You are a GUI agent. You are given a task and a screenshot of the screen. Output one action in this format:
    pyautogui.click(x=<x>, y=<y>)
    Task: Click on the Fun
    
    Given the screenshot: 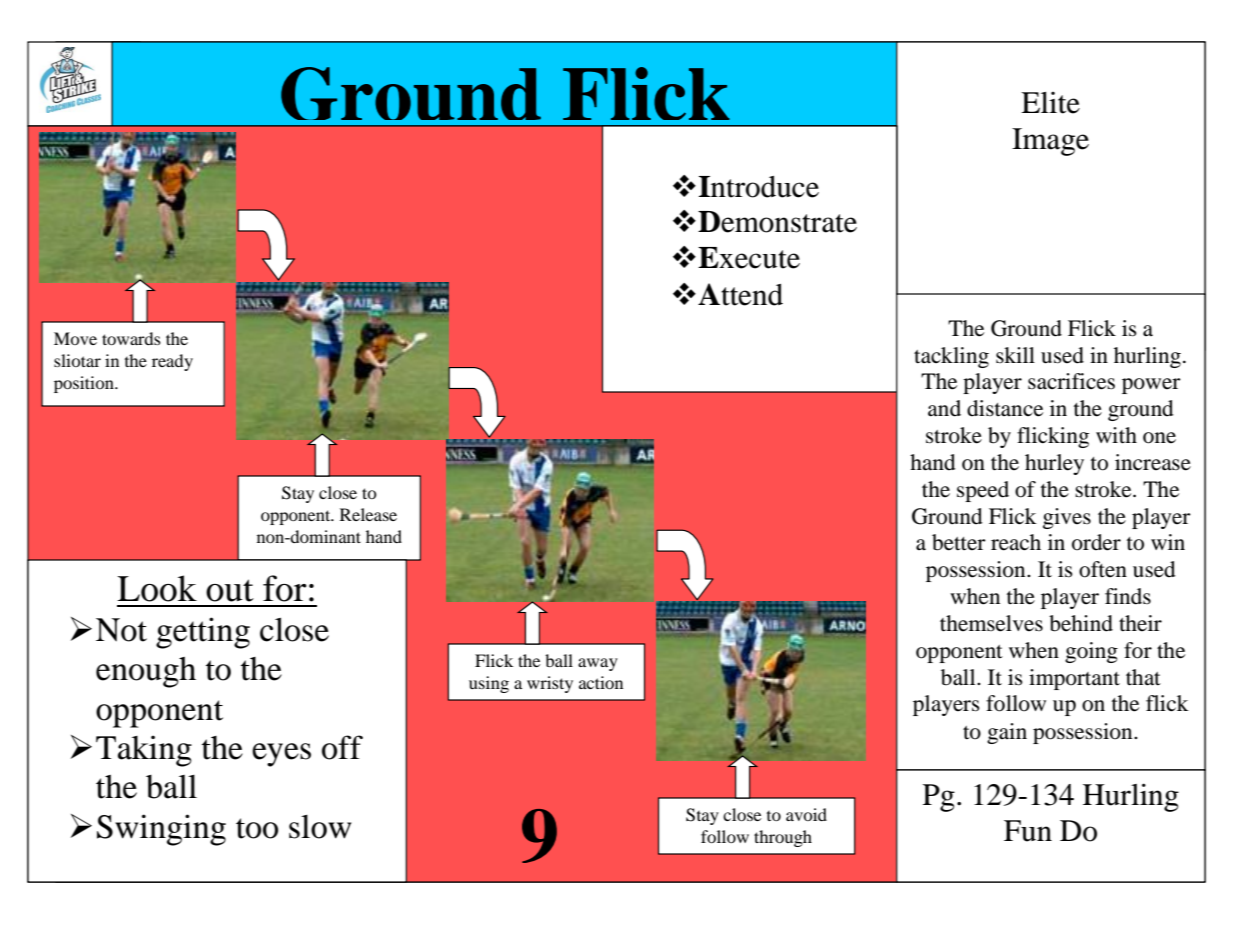 What is the action you would take?
    pyautogui.click(x=1028, y=831)
